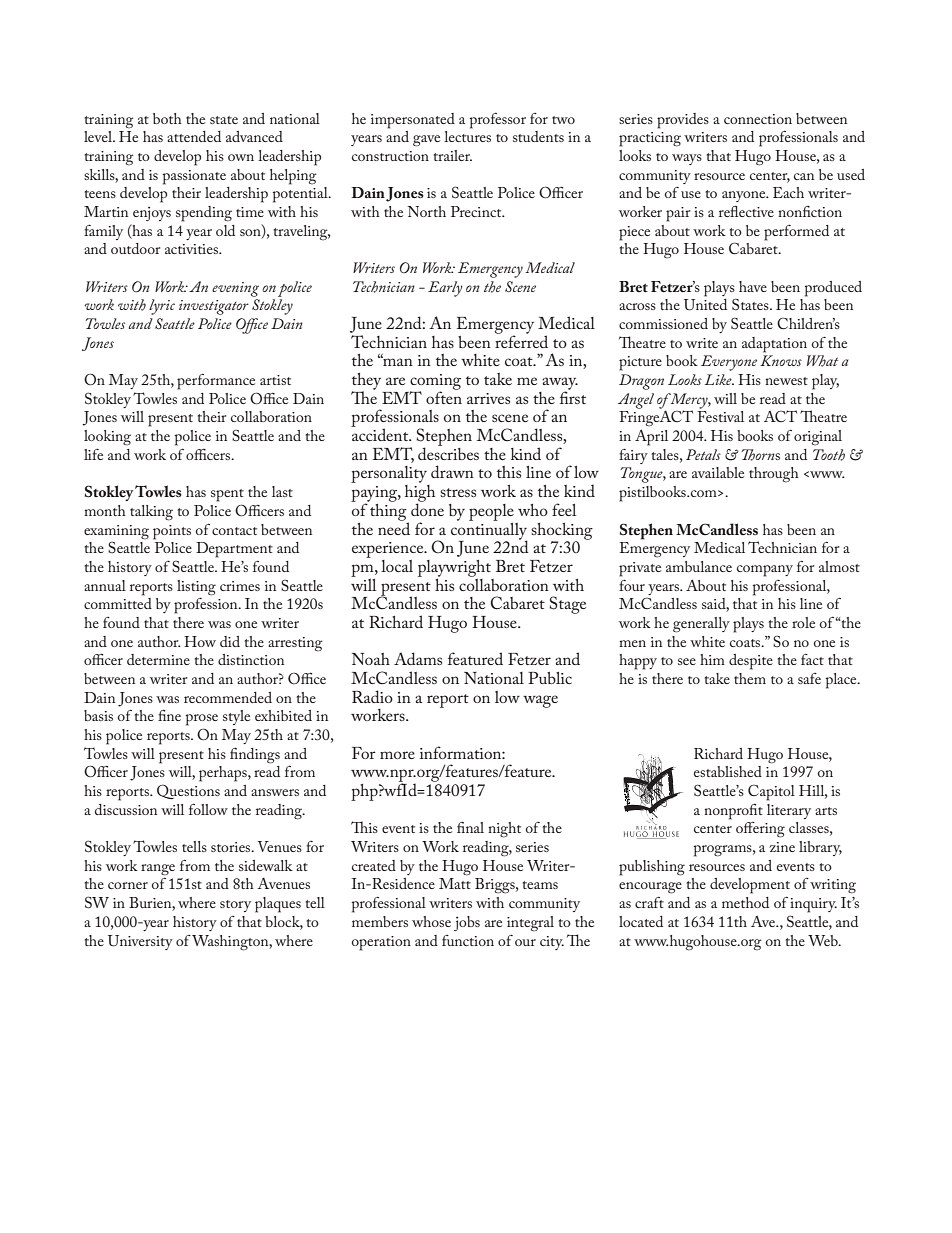  Describe the element at coordinates (172, 532) in the screenshot. I see `points` at that location.
